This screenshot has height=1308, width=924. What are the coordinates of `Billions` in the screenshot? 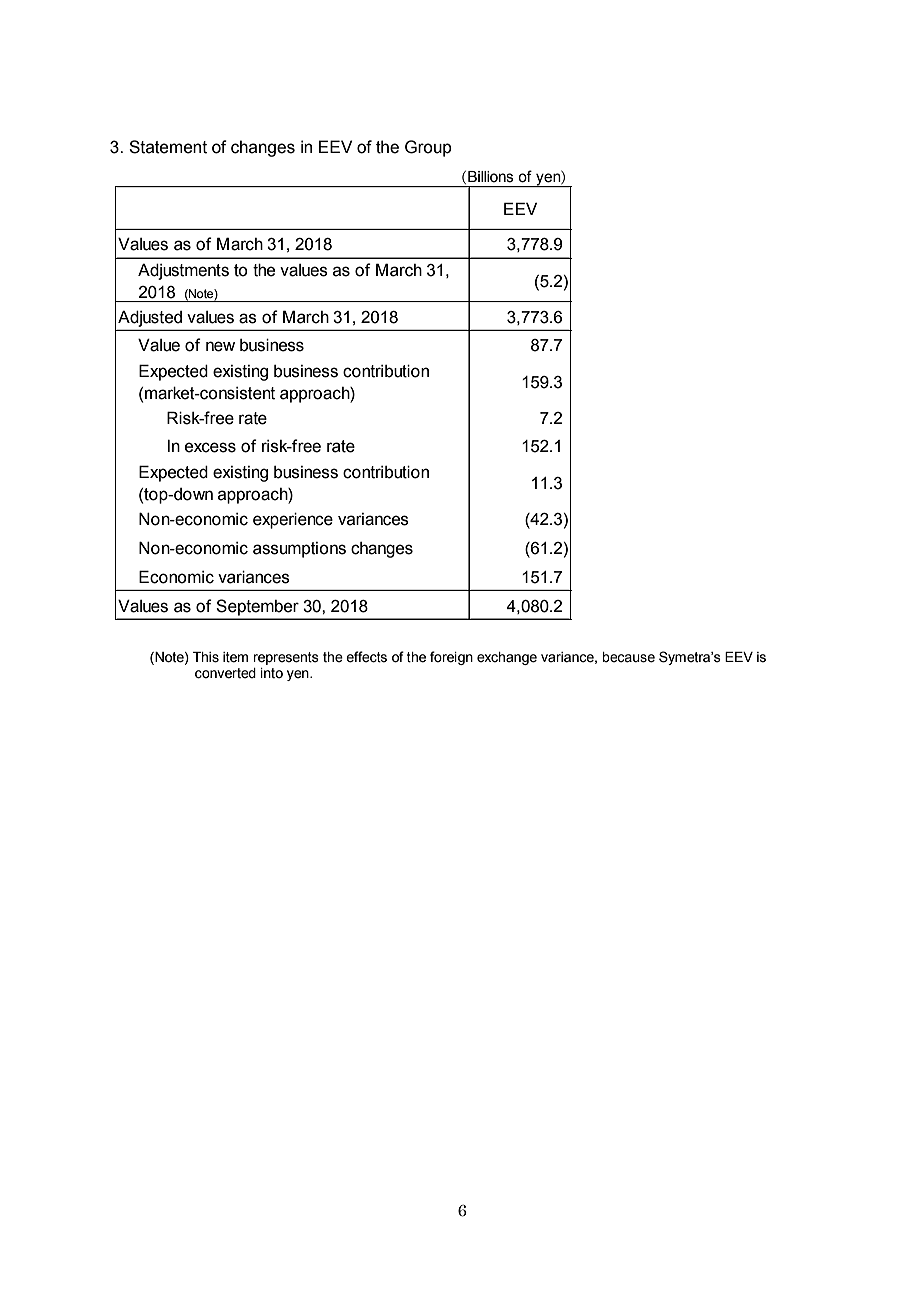 It's located at (490, 177).
